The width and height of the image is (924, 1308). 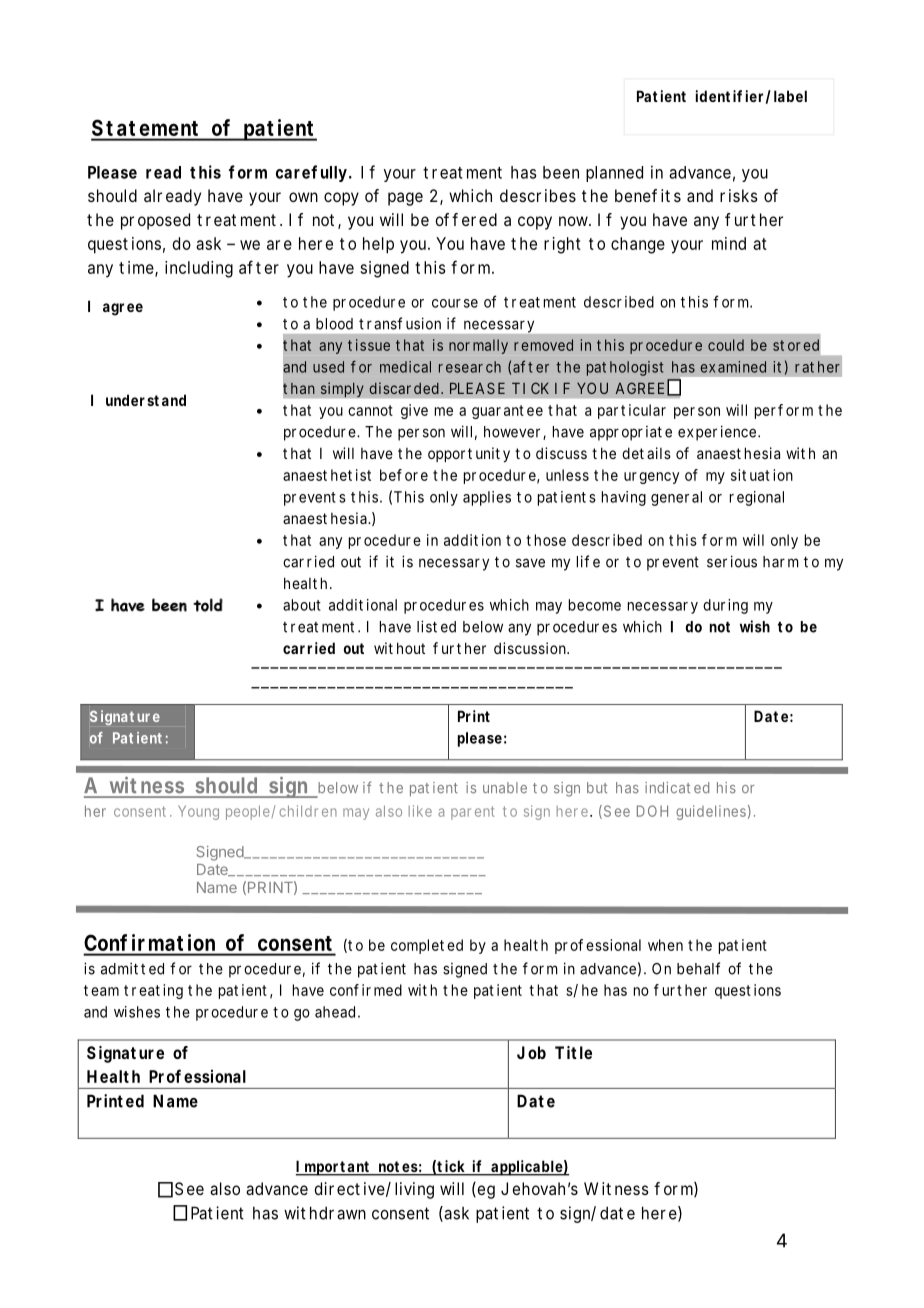 I want to click on risks, so click(x=739, y=195).
